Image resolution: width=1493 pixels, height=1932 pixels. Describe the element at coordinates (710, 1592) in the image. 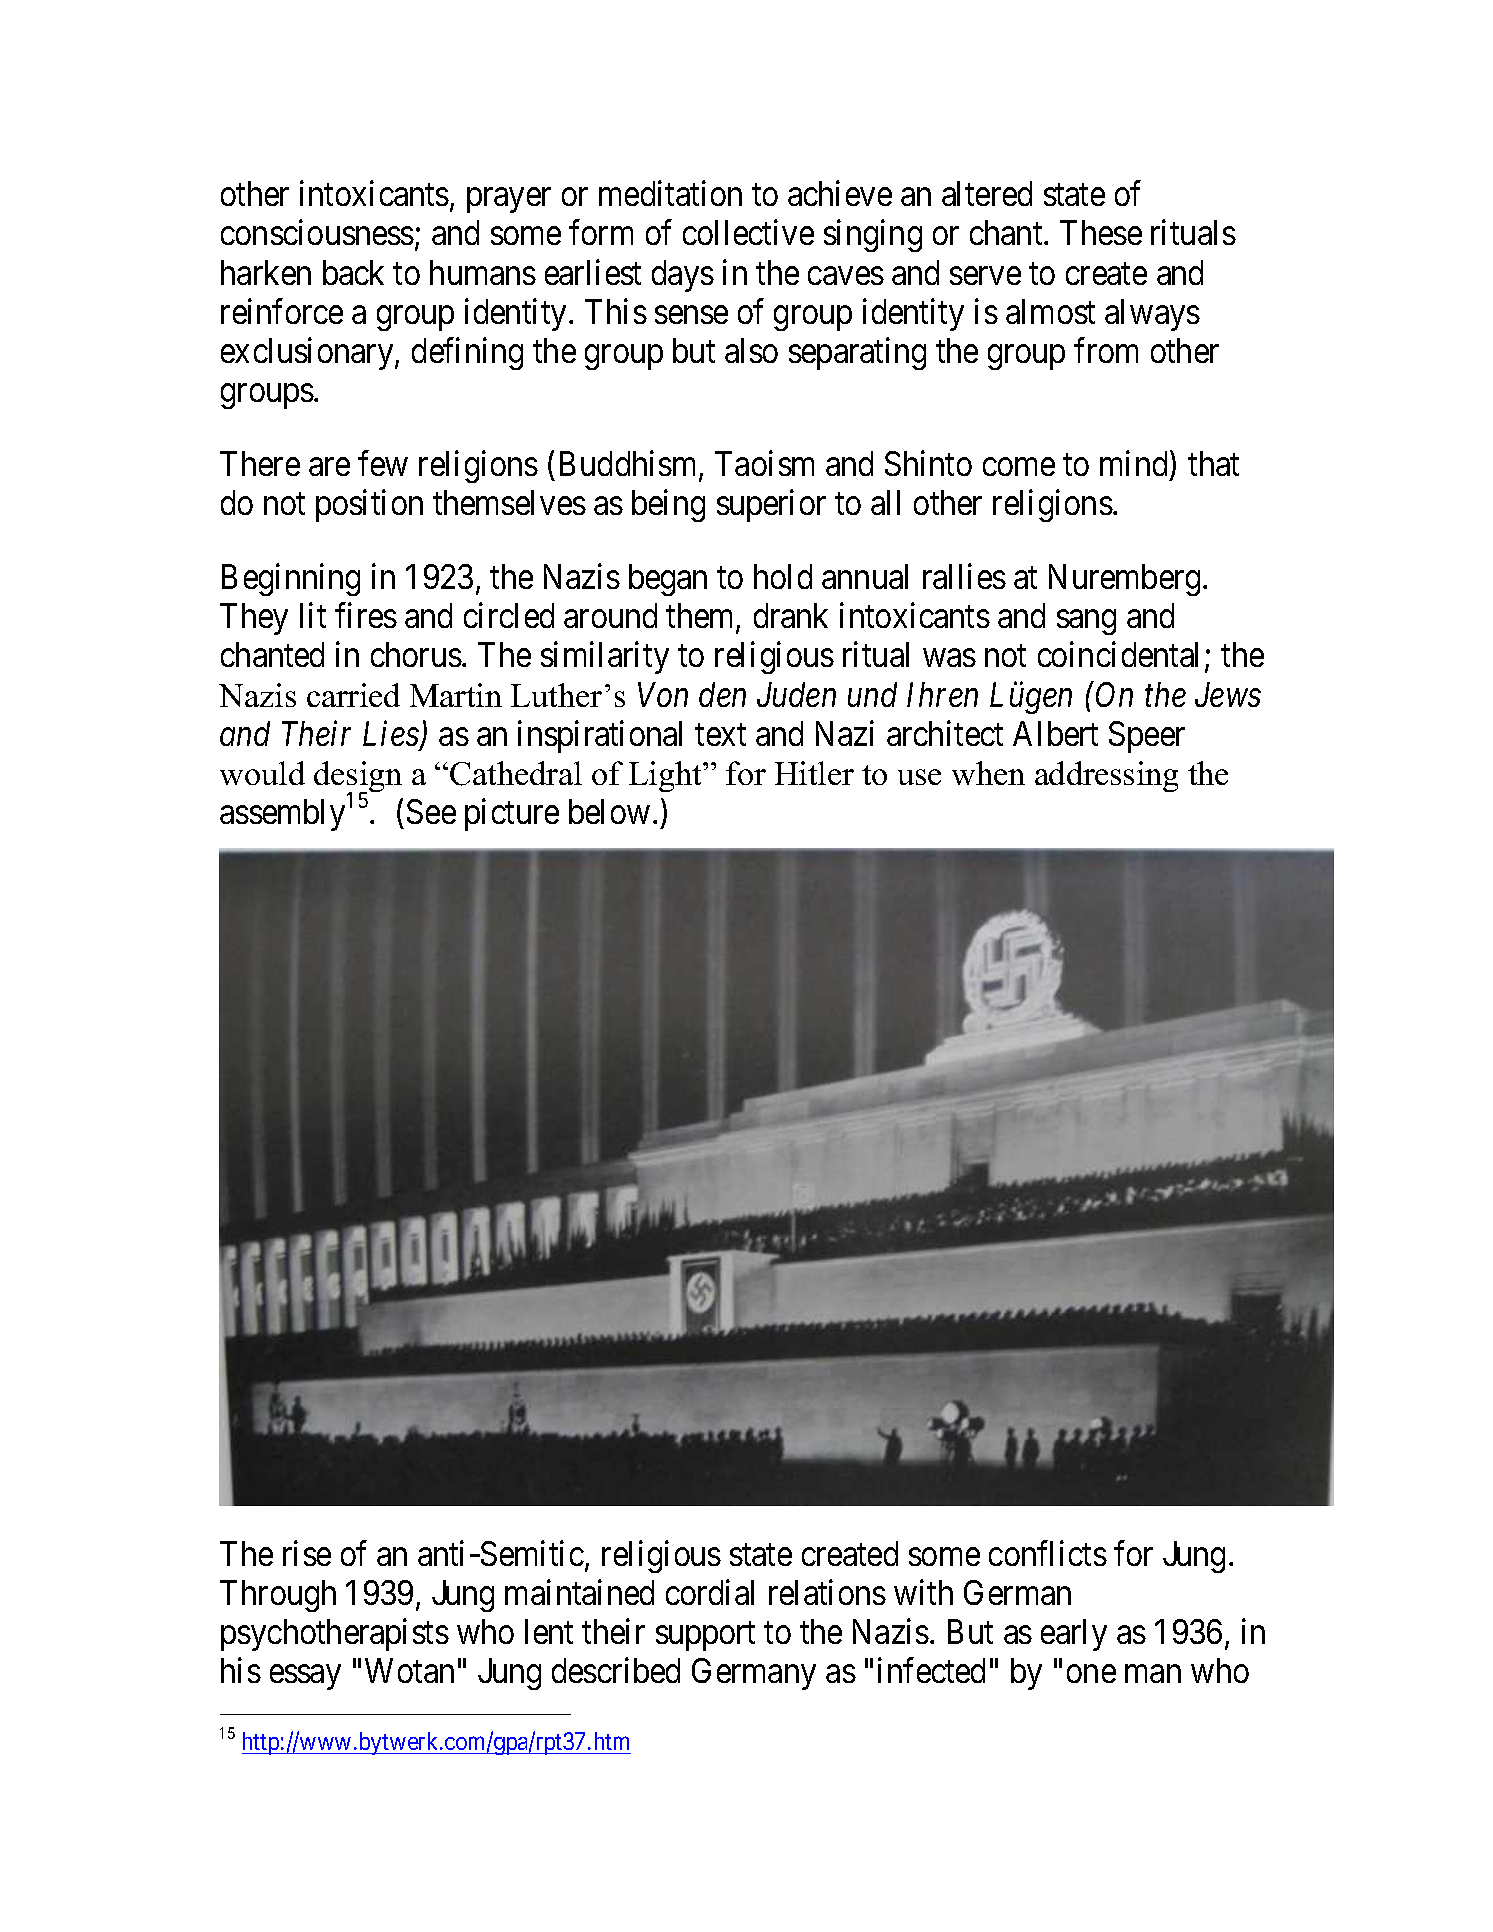

I see `cordial` at that location.
